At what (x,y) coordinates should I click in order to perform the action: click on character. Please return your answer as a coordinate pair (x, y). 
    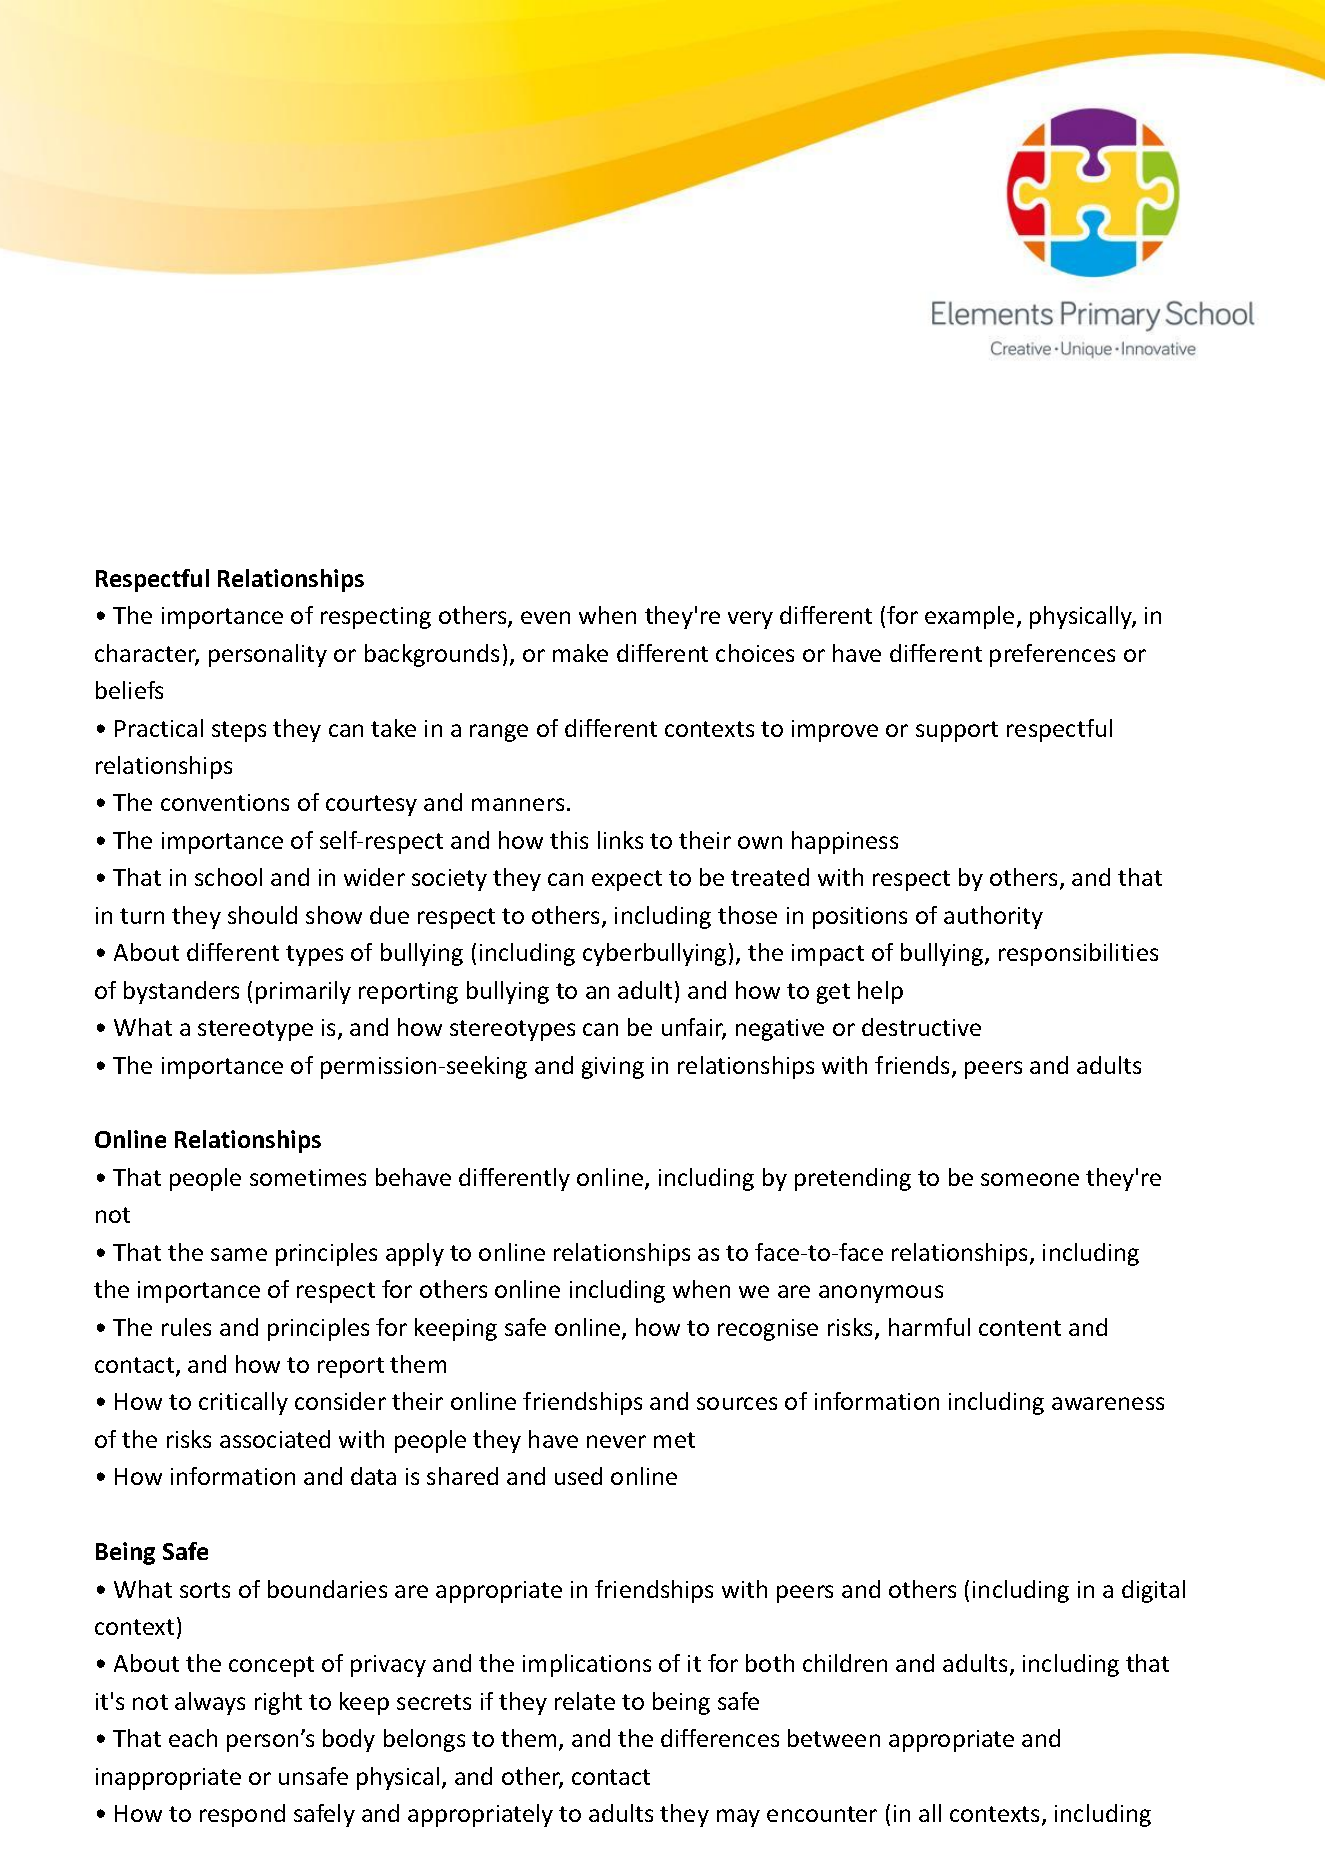
    Looking at the image, I should click on (147, 654).
